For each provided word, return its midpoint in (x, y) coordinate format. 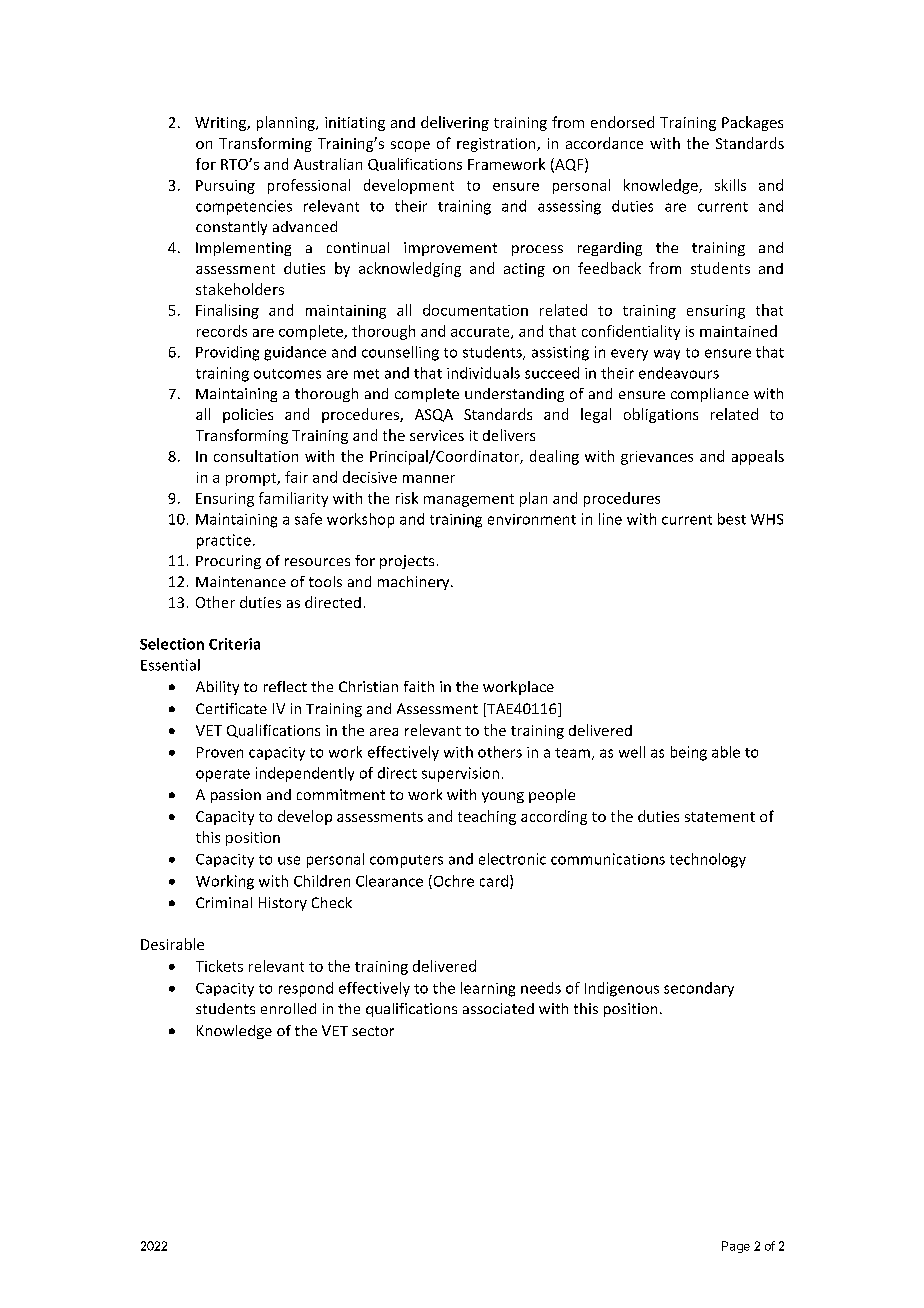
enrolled (288, 1008)
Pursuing (225, 187)
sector (373, 1031)
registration (497, 145)
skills (730, 185)
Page (736, 1247)
